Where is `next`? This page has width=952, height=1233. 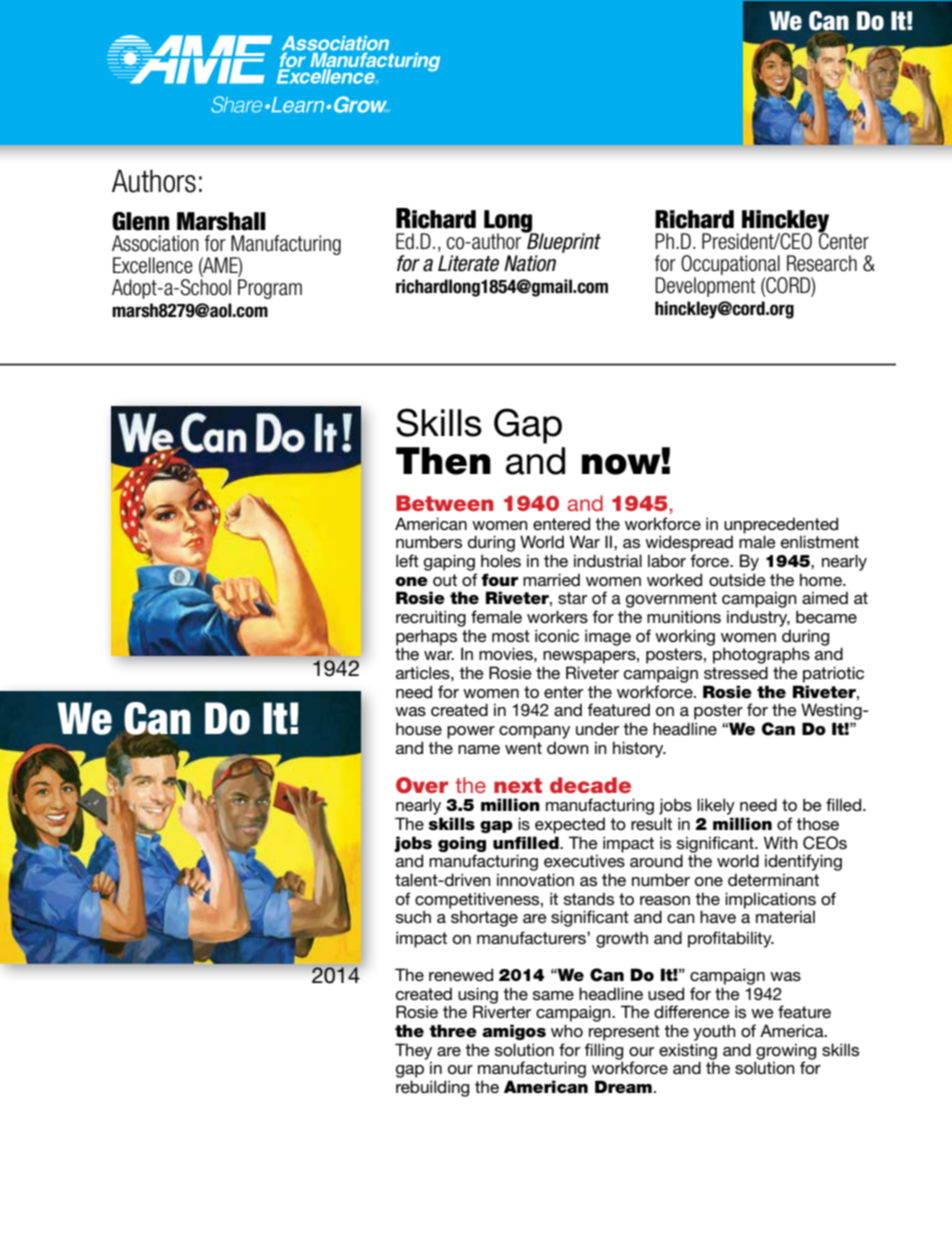
next is located at coordinates (518, 785).
